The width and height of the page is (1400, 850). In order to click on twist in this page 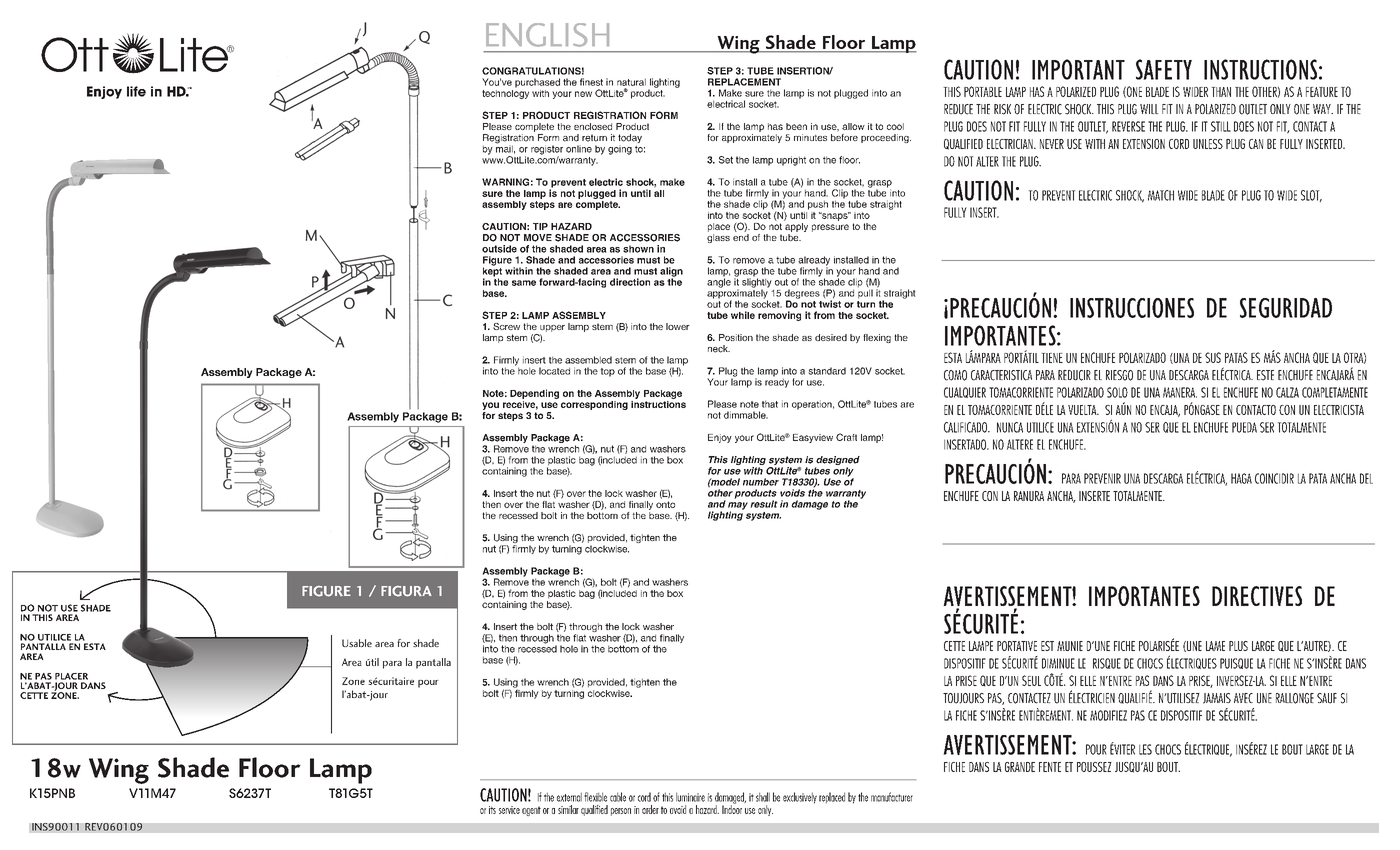, I will do `click(830, 303)`.
